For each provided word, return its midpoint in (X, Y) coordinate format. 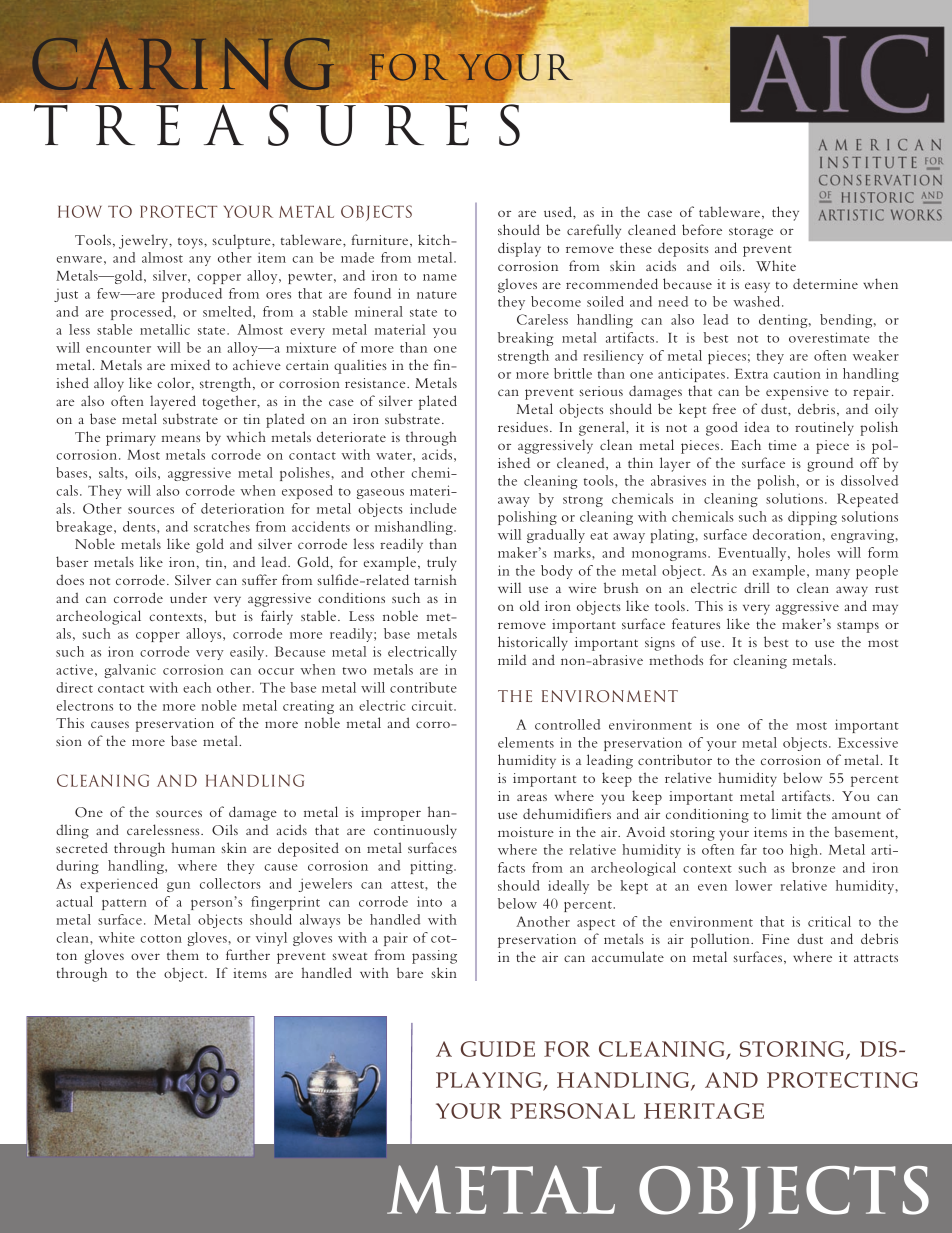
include (433, 508)
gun (178, 887)
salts (112, 472)
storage (751, 233)
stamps (858, 627)
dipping (812, 518)
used (559, 211)
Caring (183, 64)
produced (192, 295)
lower (754, 885)
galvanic (130, 671)
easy (757, 287)
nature (437, 295)
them (183, 954)
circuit (433, 705)
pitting (433, 867)
